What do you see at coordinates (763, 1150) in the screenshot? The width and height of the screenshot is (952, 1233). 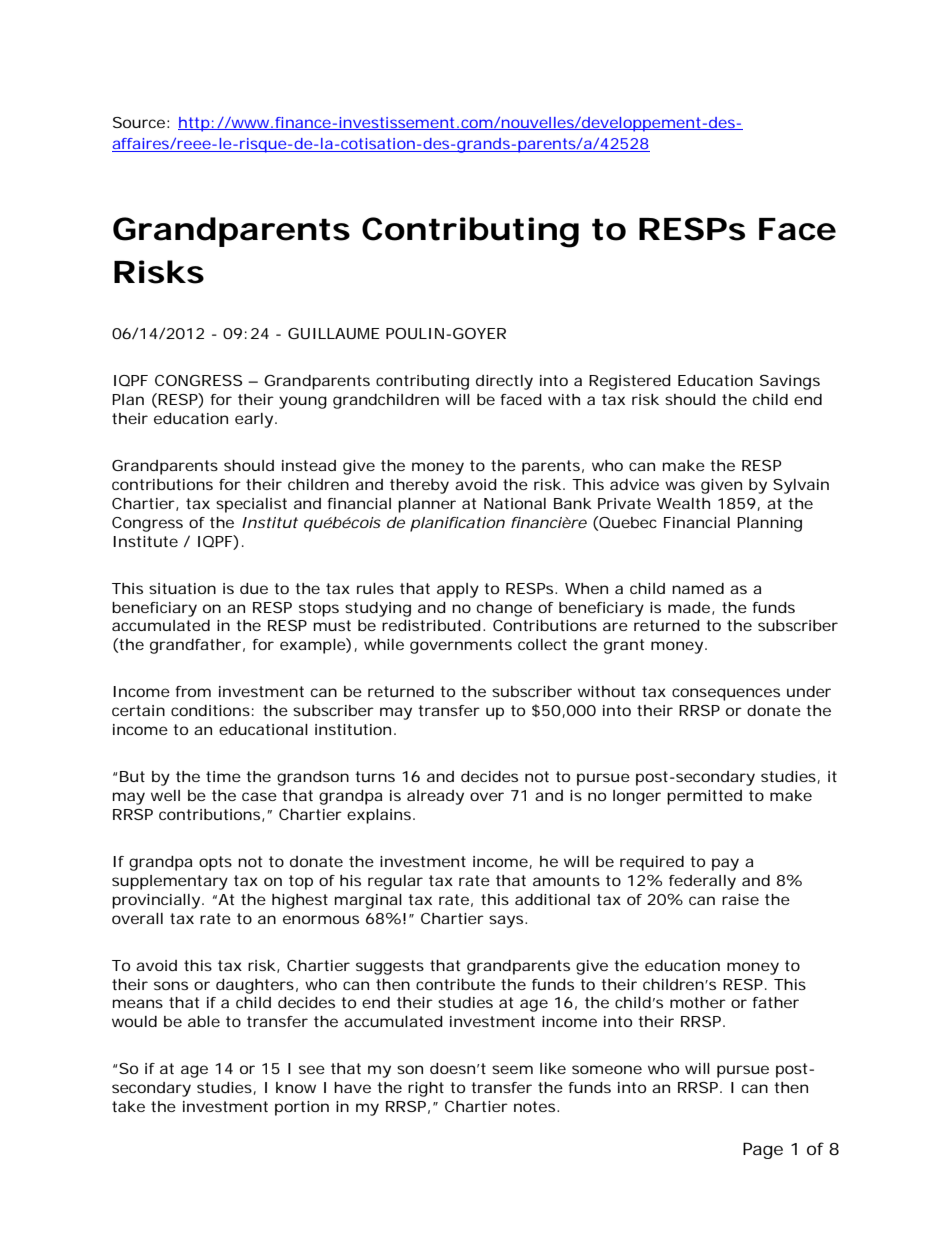 I see `Page` at bounding box center [763, 1150].
